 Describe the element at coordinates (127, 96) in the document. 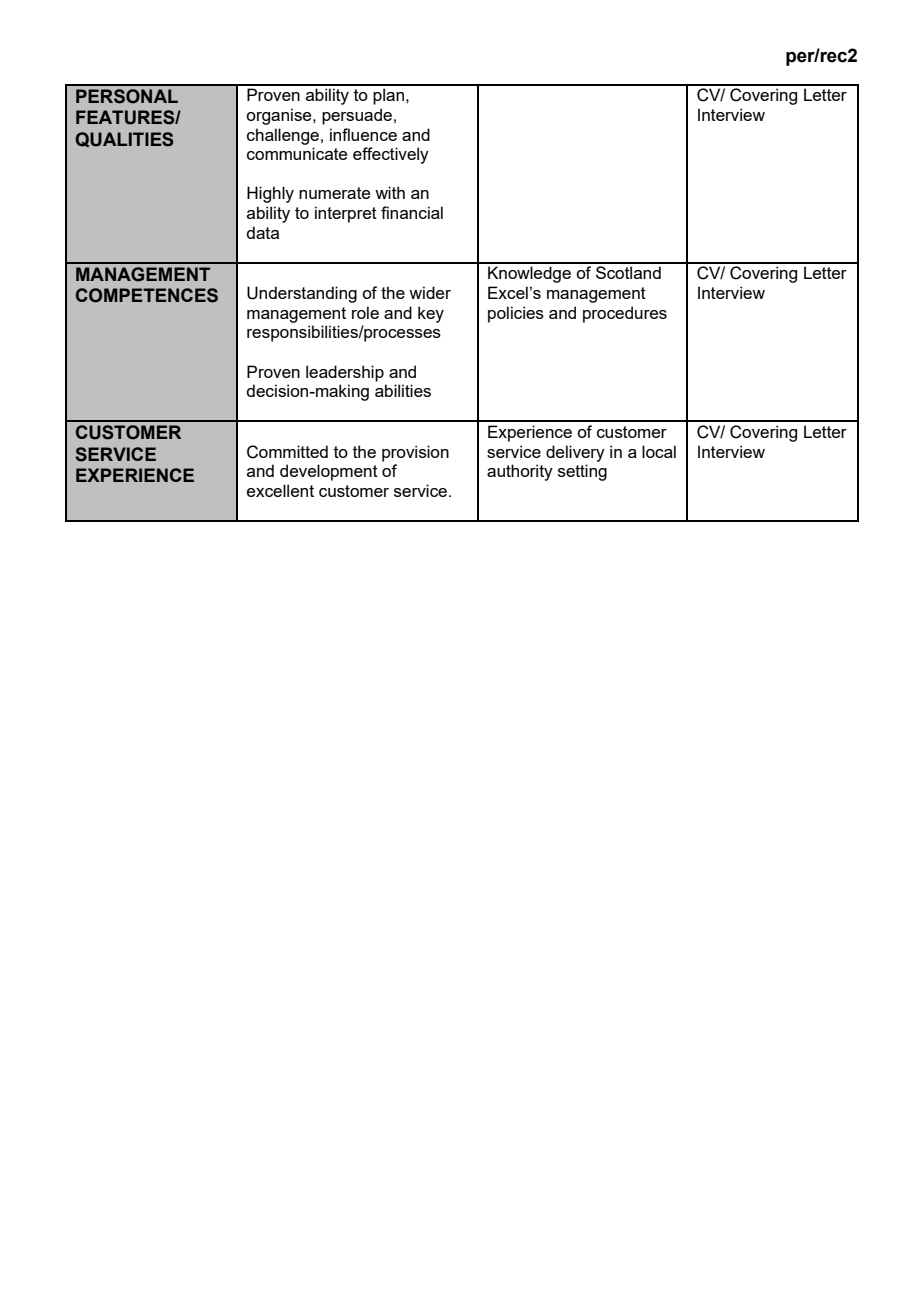

I see `PERSONAL` at that location.
